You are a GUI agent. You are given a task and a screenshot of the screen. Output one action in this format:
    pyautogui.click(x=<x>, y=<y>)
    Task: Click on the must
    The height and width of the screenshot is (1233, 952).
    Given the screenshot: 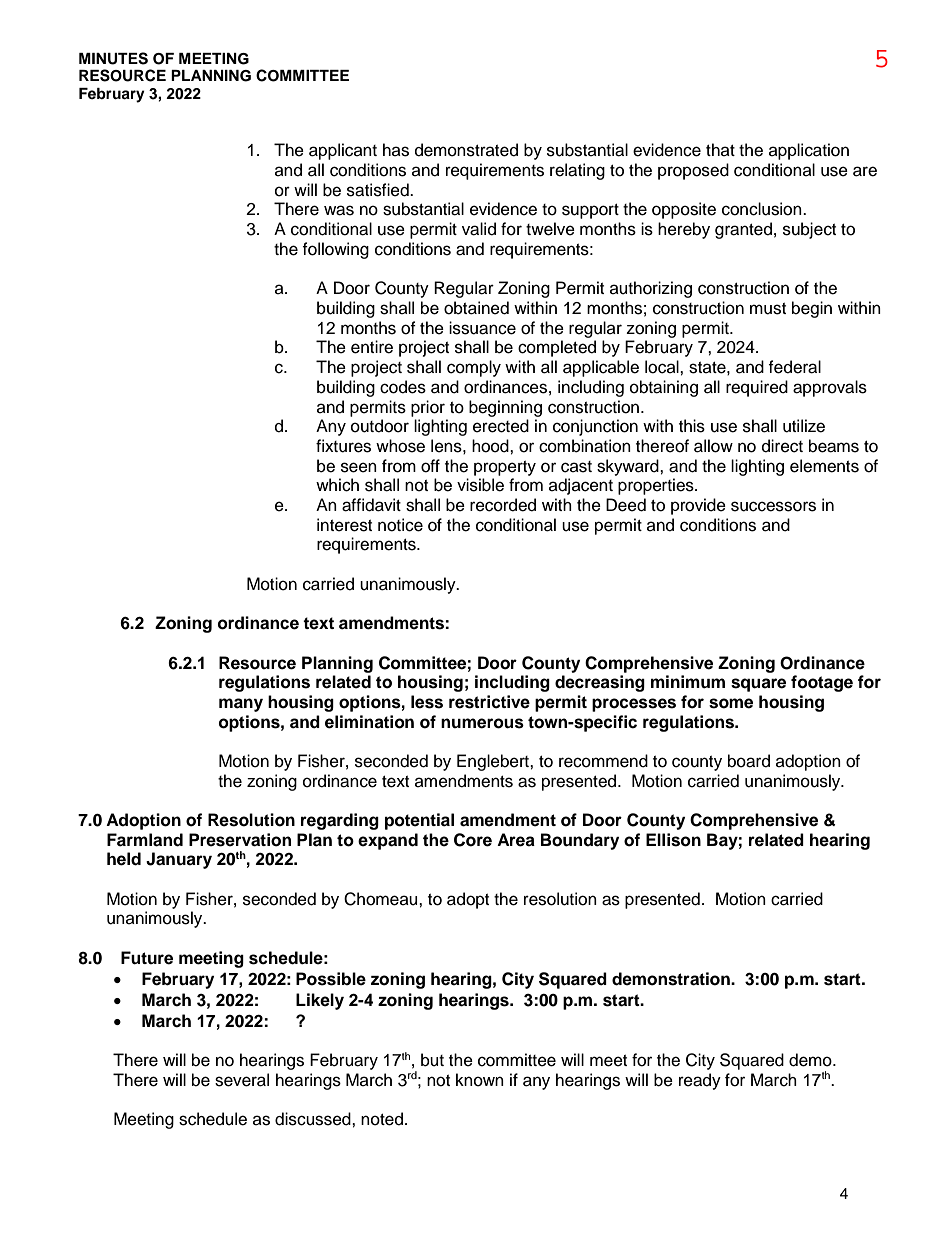 What is the action you would take?
    pyautogui.click(x=768, y=309)
